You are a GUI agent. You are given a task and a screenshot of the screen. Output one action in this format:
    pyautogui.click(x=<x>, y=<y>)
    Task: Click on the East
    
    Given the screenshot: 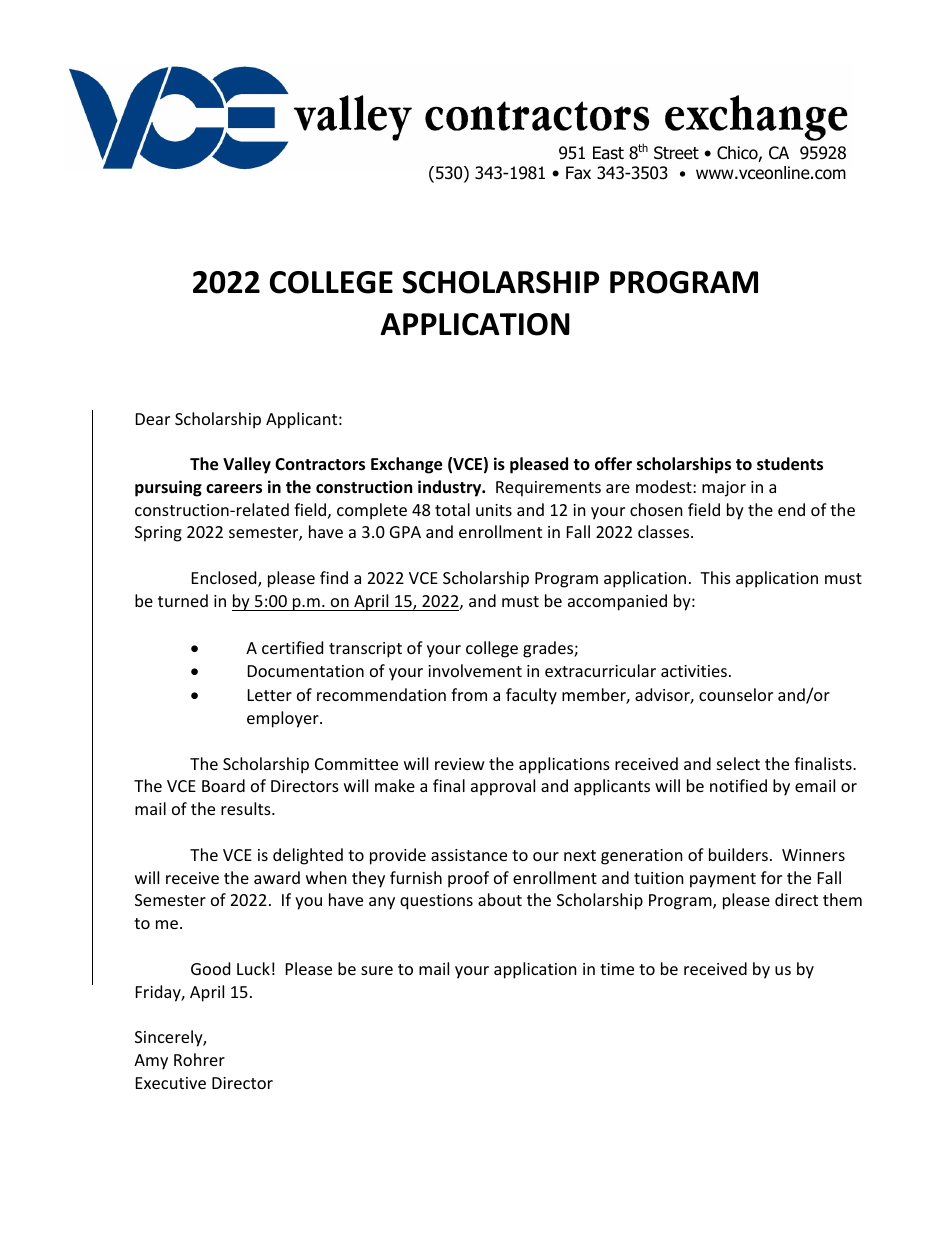 What is the action you would take?
    pyautogui.click(x=608, y=153)
